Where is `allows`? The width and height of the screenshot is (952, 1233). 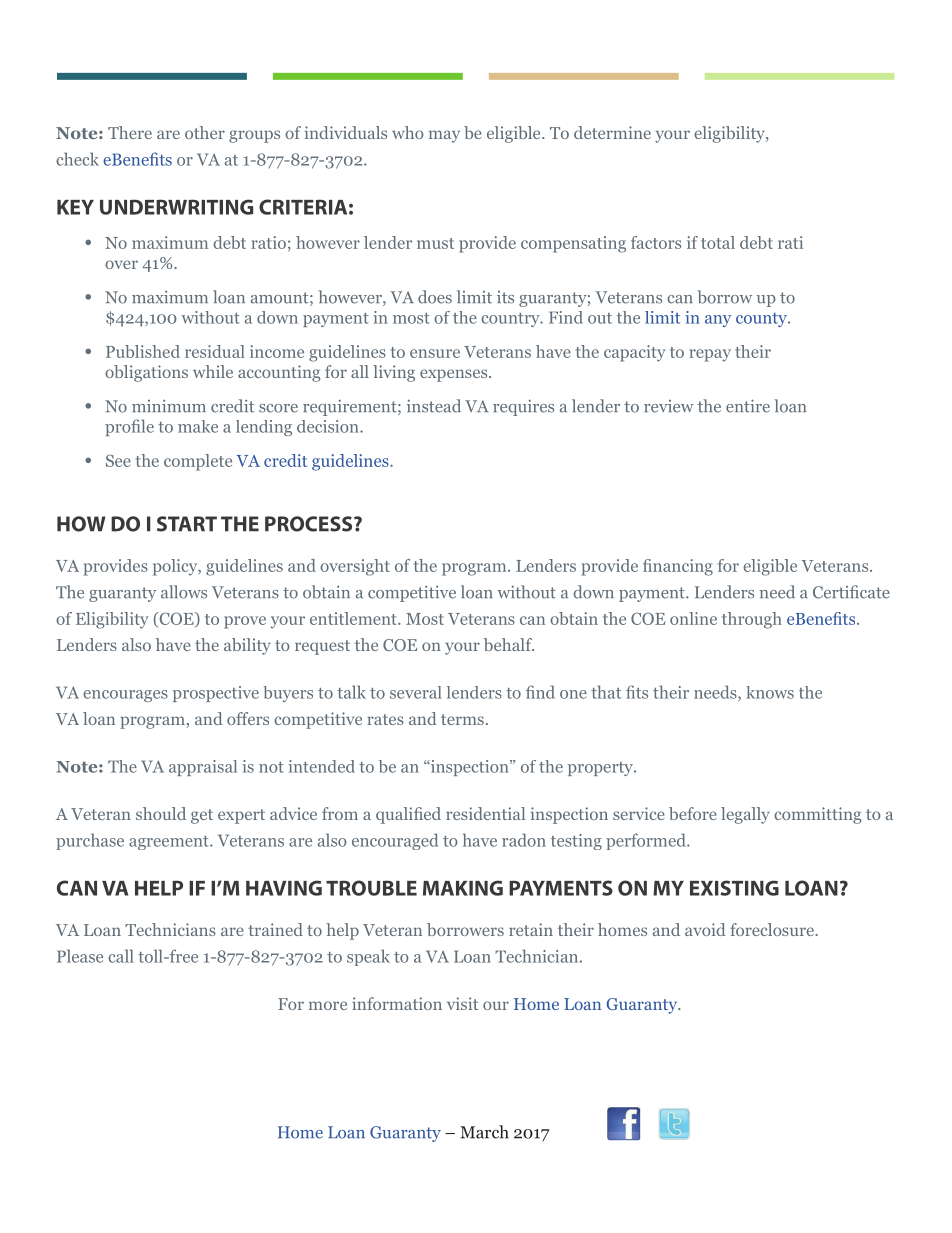 allows is located at coordinates (184, 592).
